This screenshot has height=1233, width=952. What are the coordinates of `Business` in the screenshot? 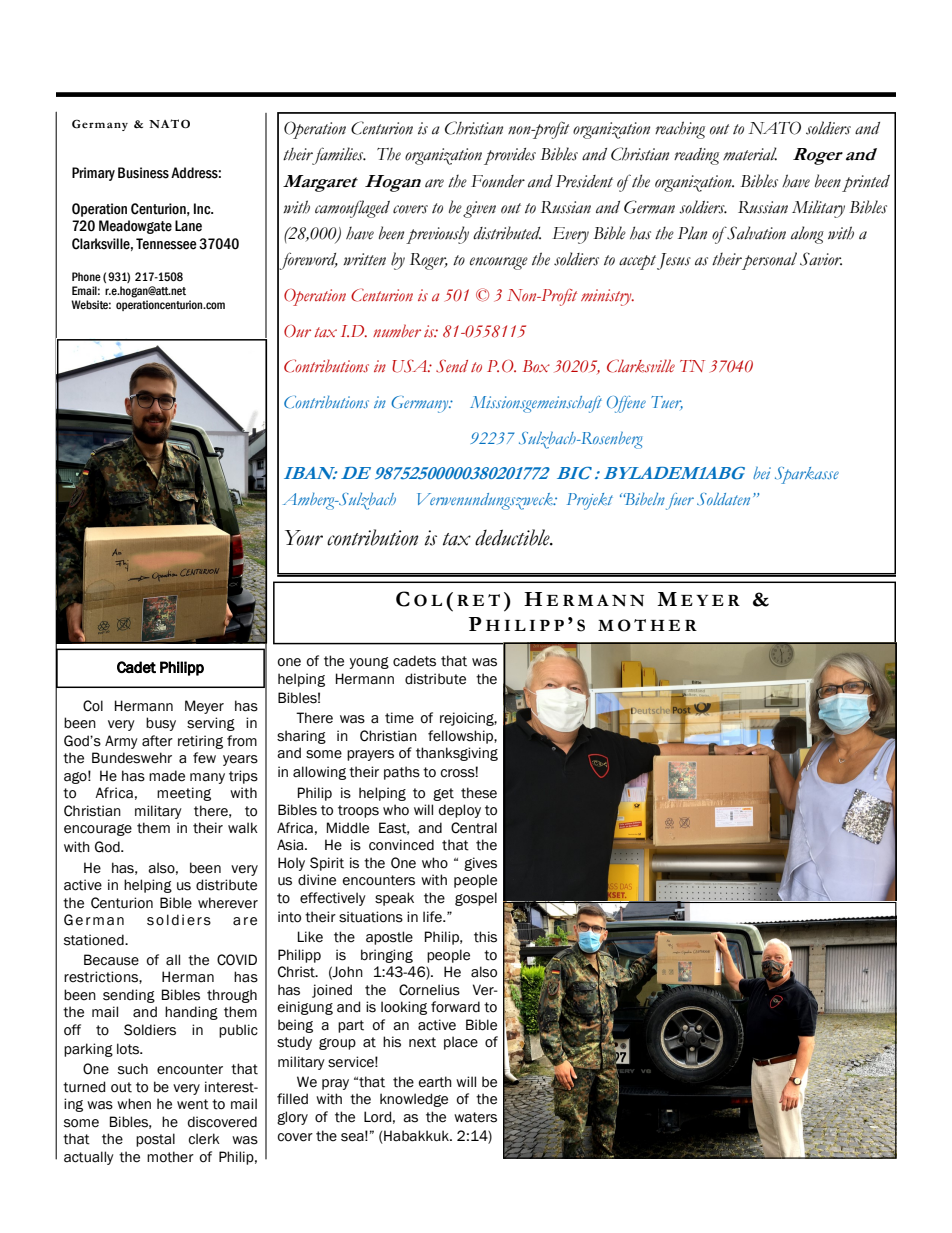 It's located at (143, 173).
